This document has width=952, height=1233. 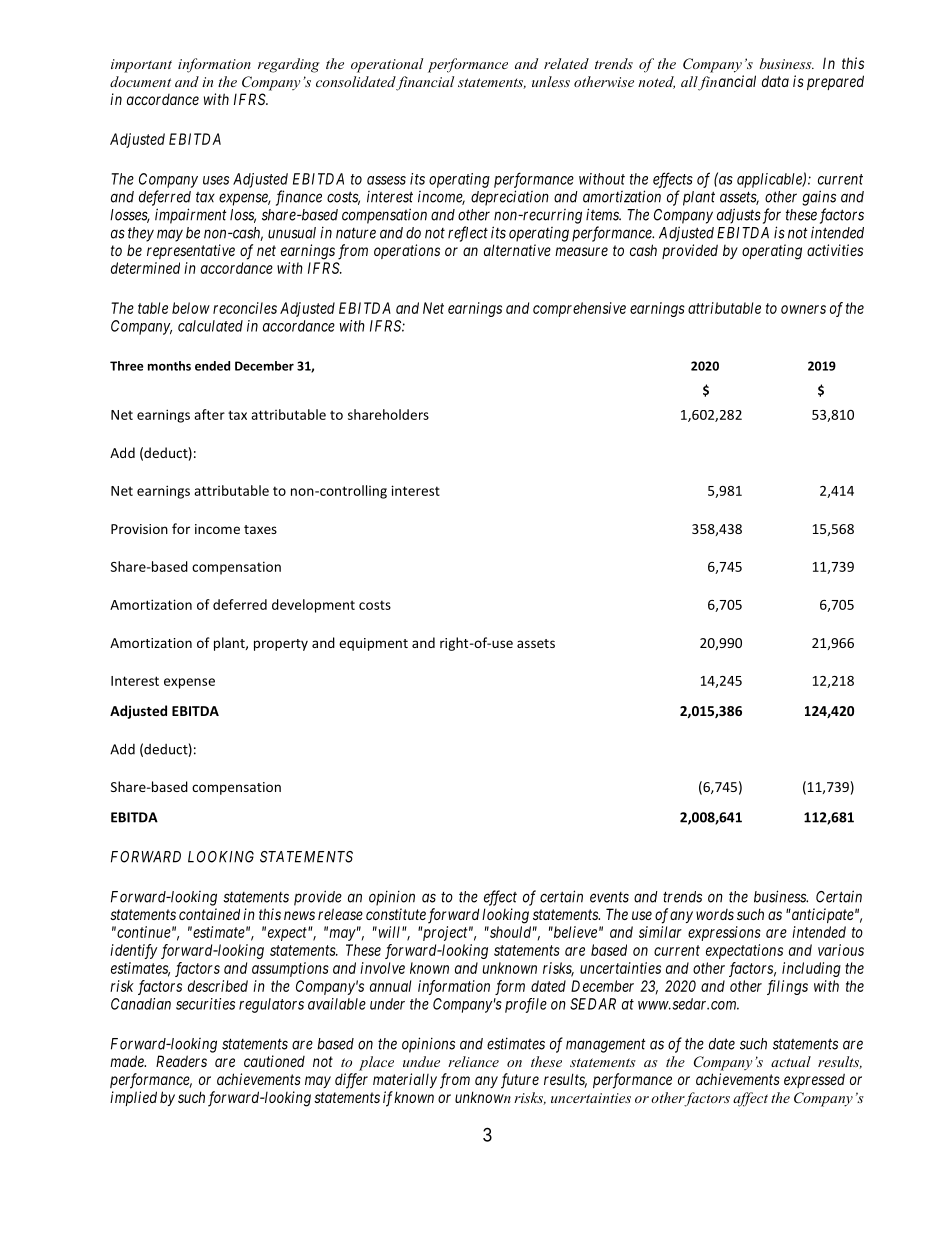 I want to click on equipment, so click(x=373, y=644).
